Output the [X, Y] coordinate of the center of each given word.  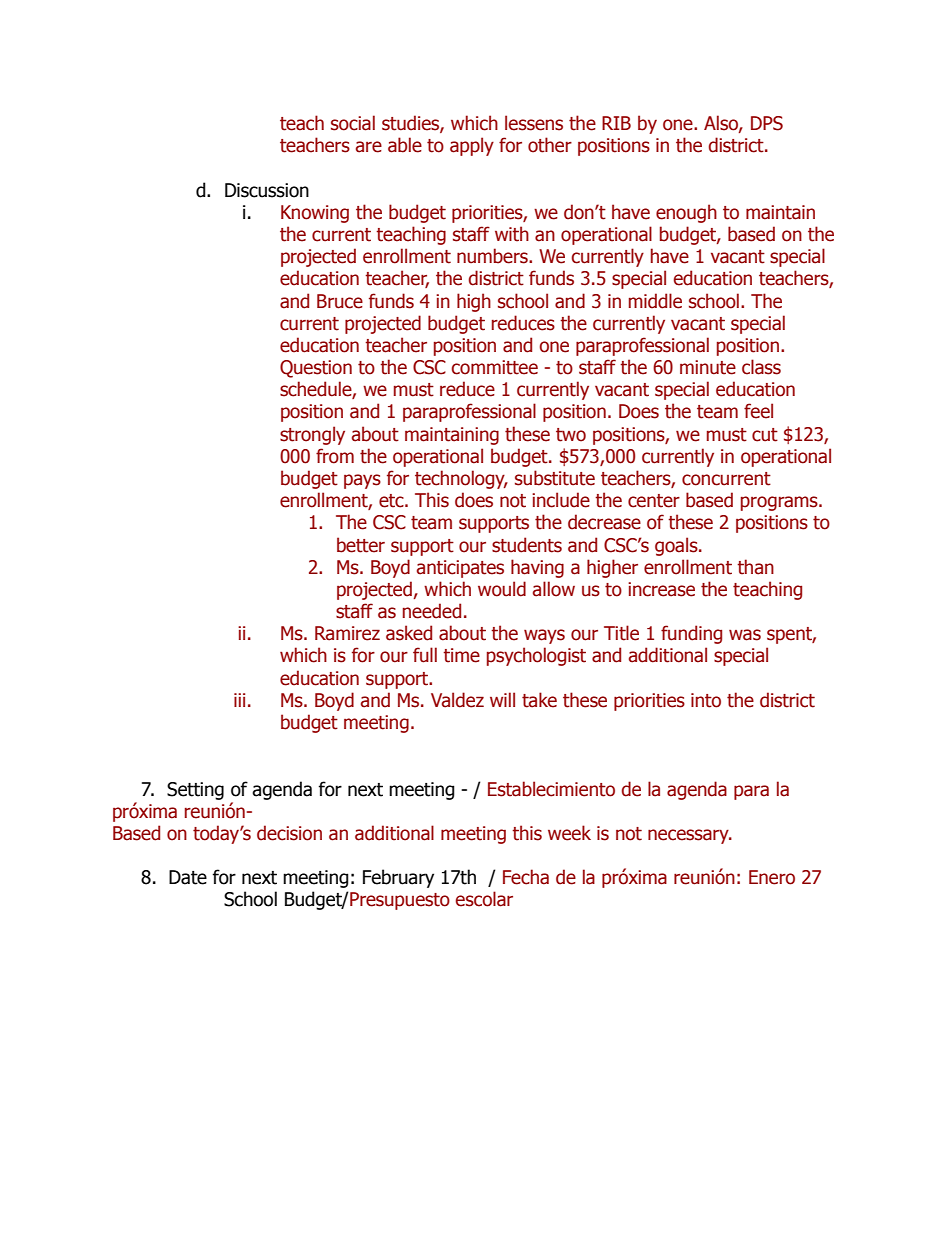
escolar [484, 899]
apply [472, 146]
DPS [767, 123]
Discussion [267, 190]
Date [188, 877]
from [335, 456]
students [527, 545]
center [654, 501]
